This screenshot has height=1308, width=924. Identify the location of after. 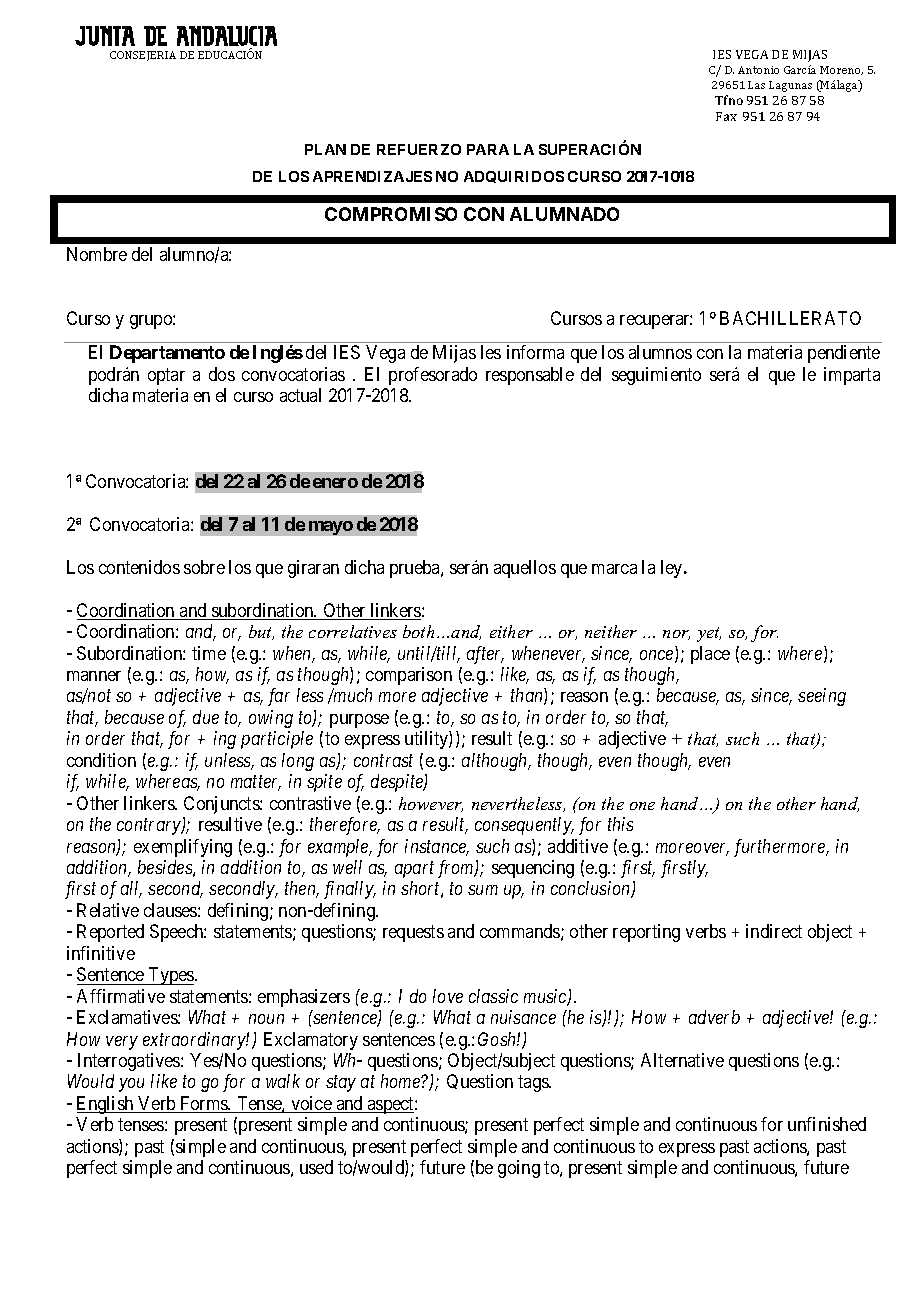
(485, 655).
